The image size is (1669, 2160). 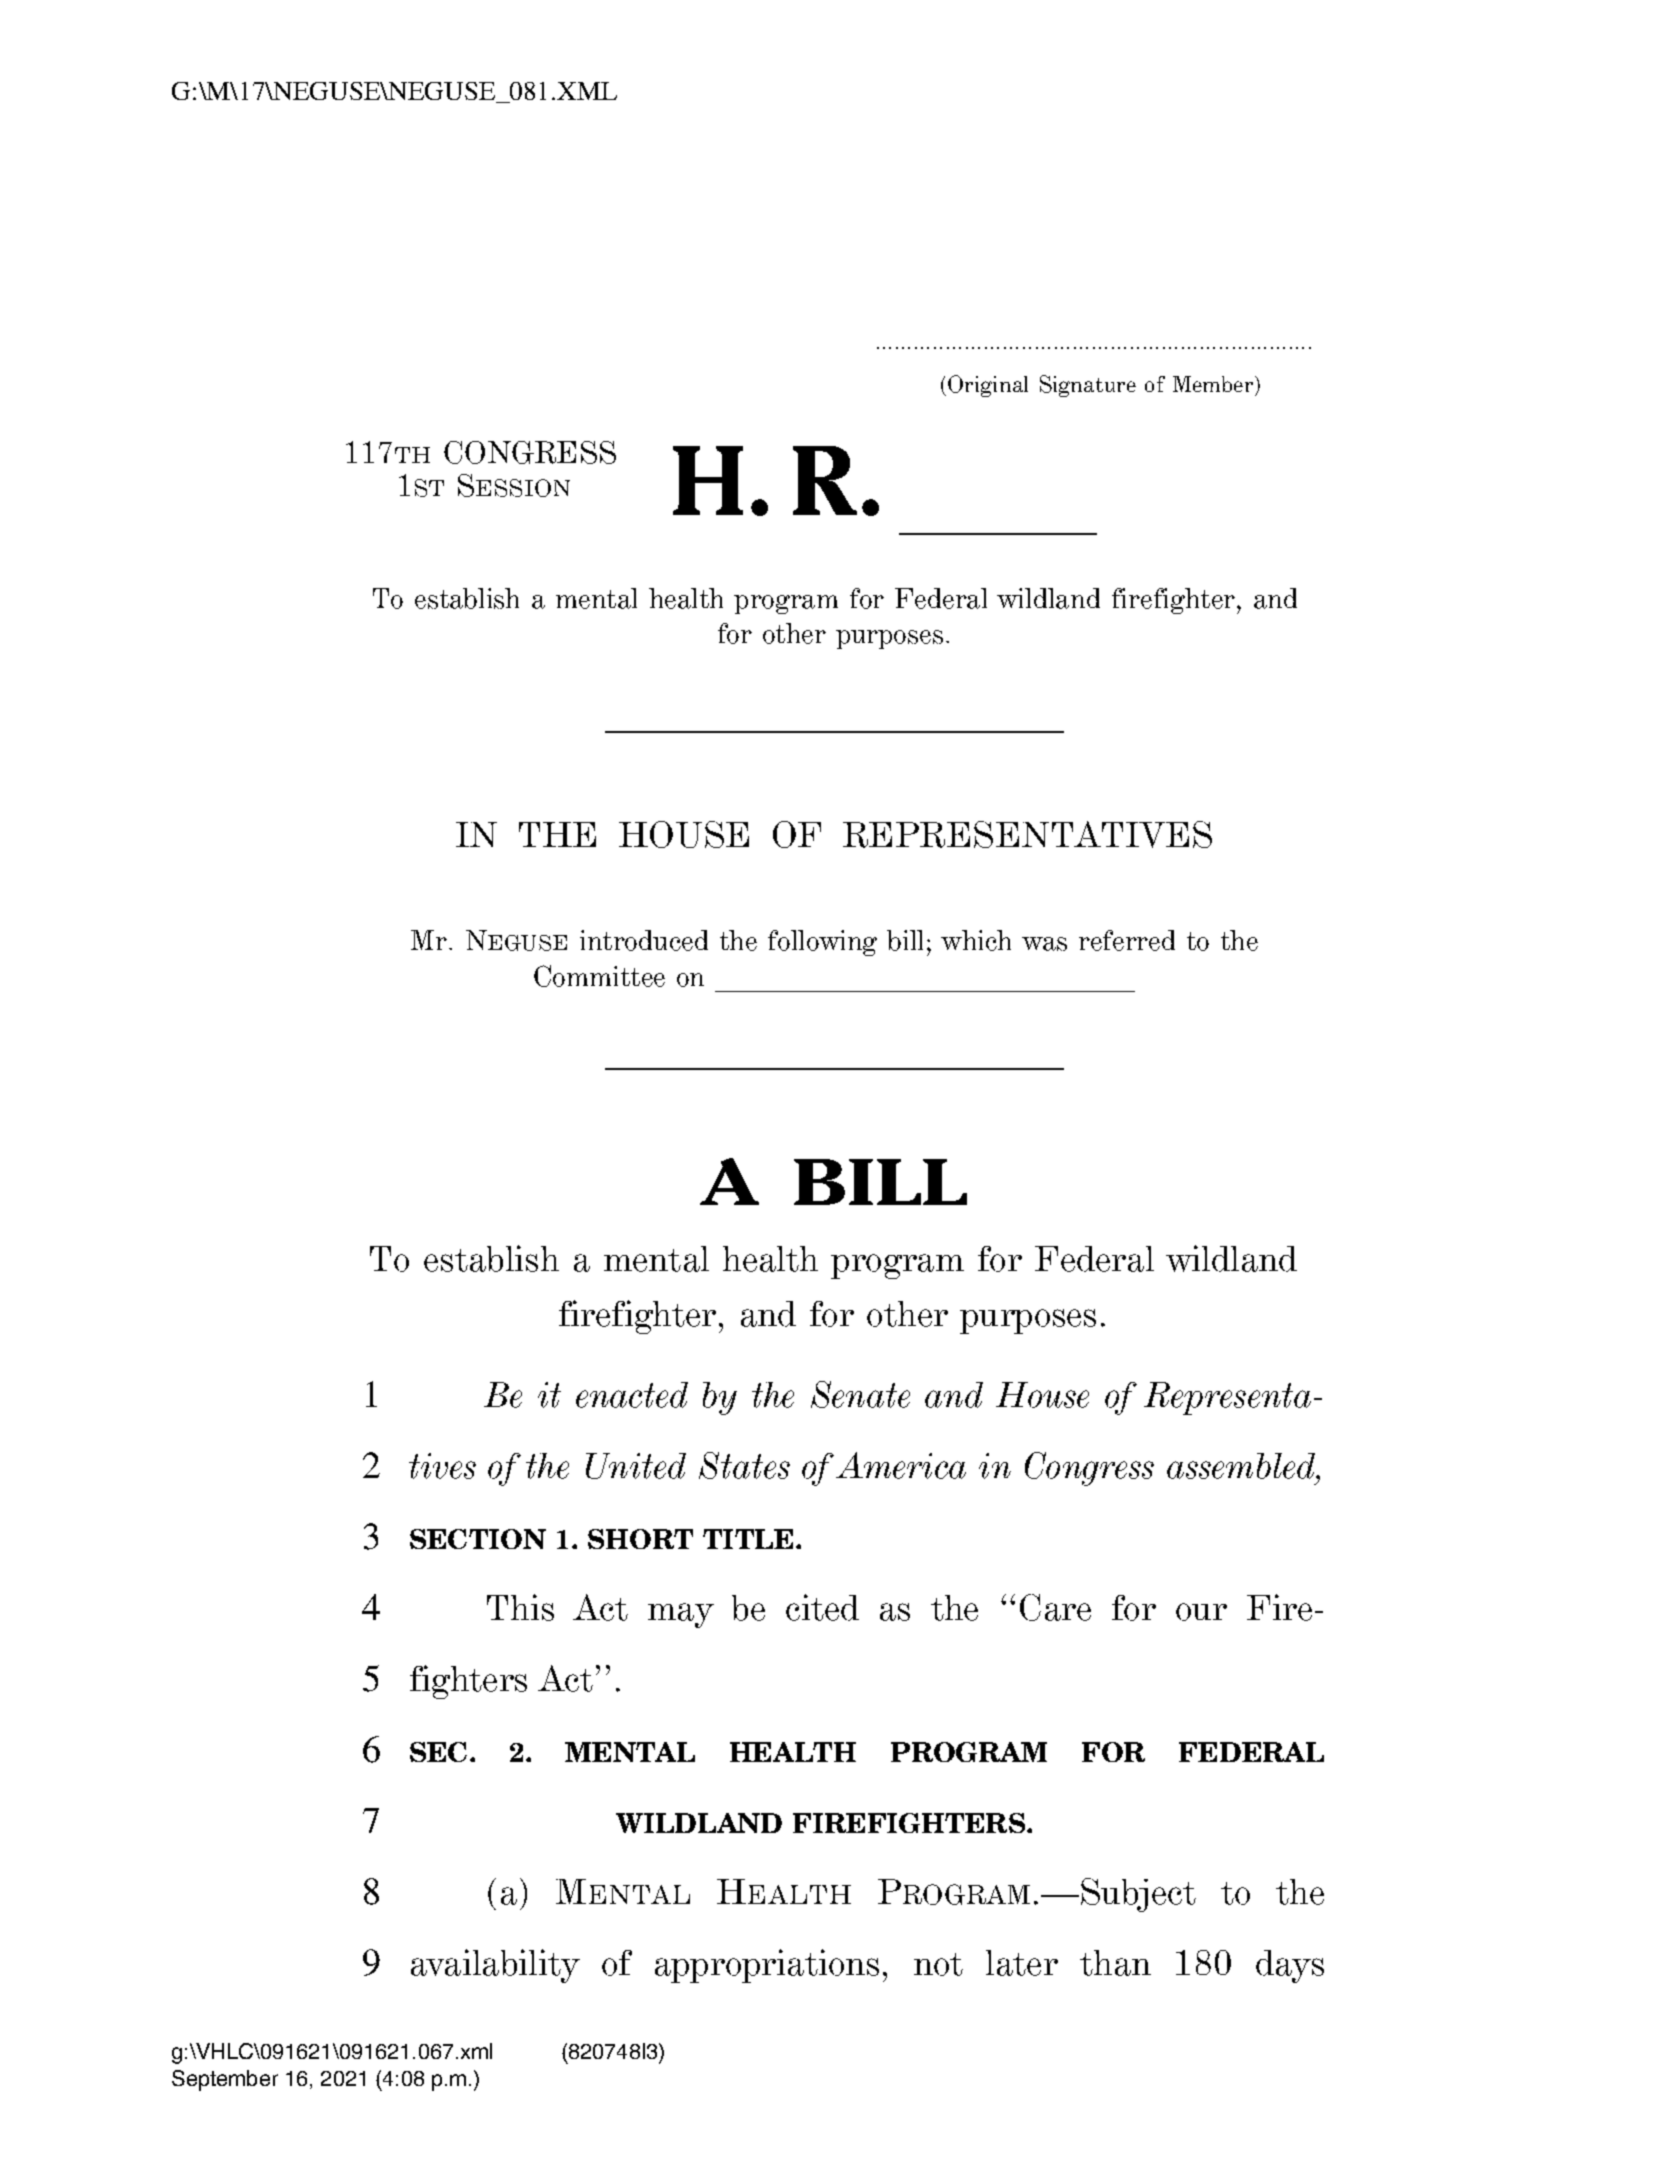 What do you see at coordinates (644, 940) in the screenshot?
I see `introduced` at bounding box center [644, 940].
